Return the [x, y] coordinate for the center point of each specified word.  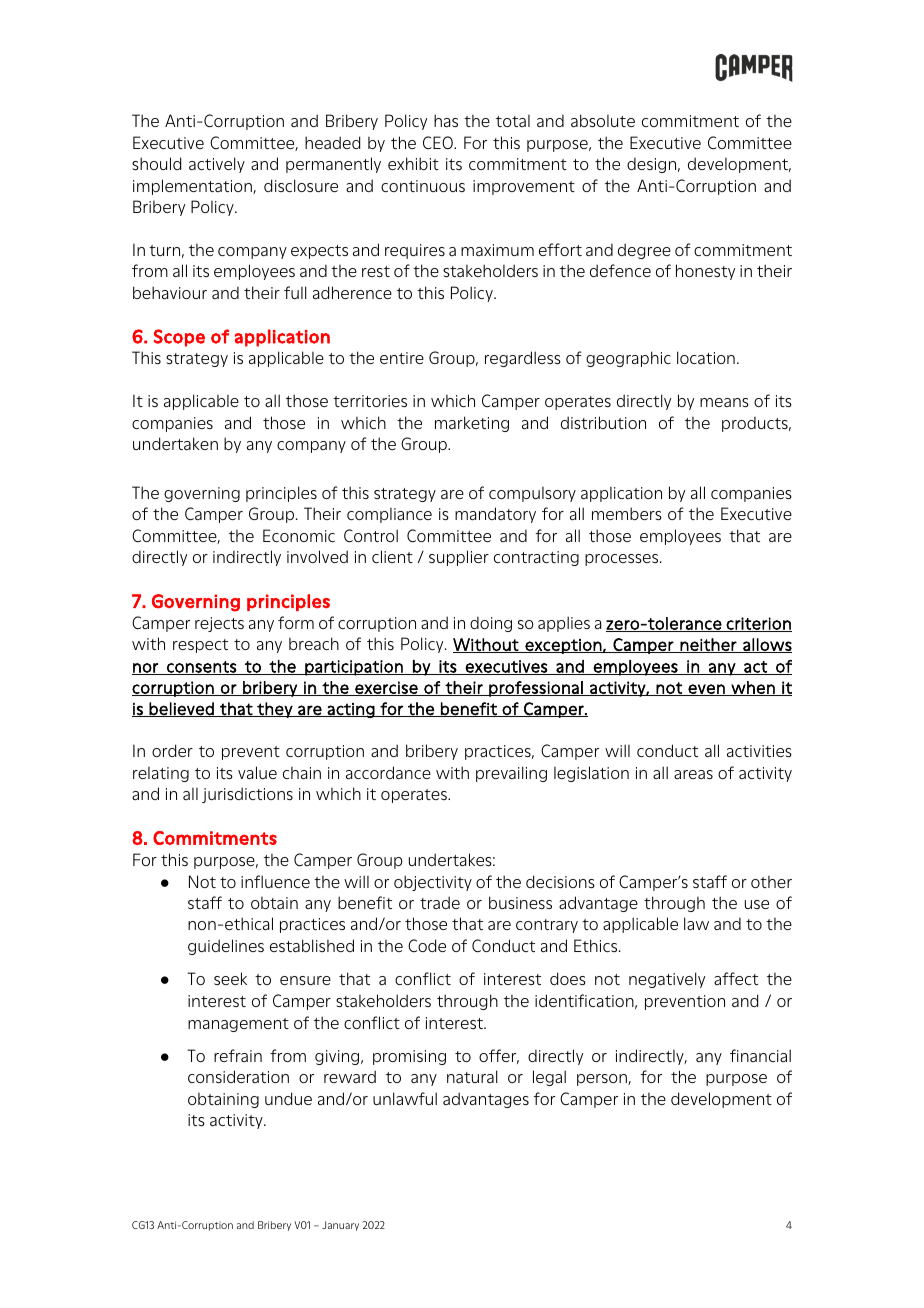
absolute [603, 120]
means [724, 402]
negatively [667, 980]
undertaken [175, 443]
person [603, 1080]
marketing [472, 424]
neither [708, 645]
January [340, 1226]
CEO [439, 142]
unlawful [405, 1098]
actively [217, 165]
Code [427, 945]
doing [491, 624]
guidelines [226, 947]
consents [202, 668]
